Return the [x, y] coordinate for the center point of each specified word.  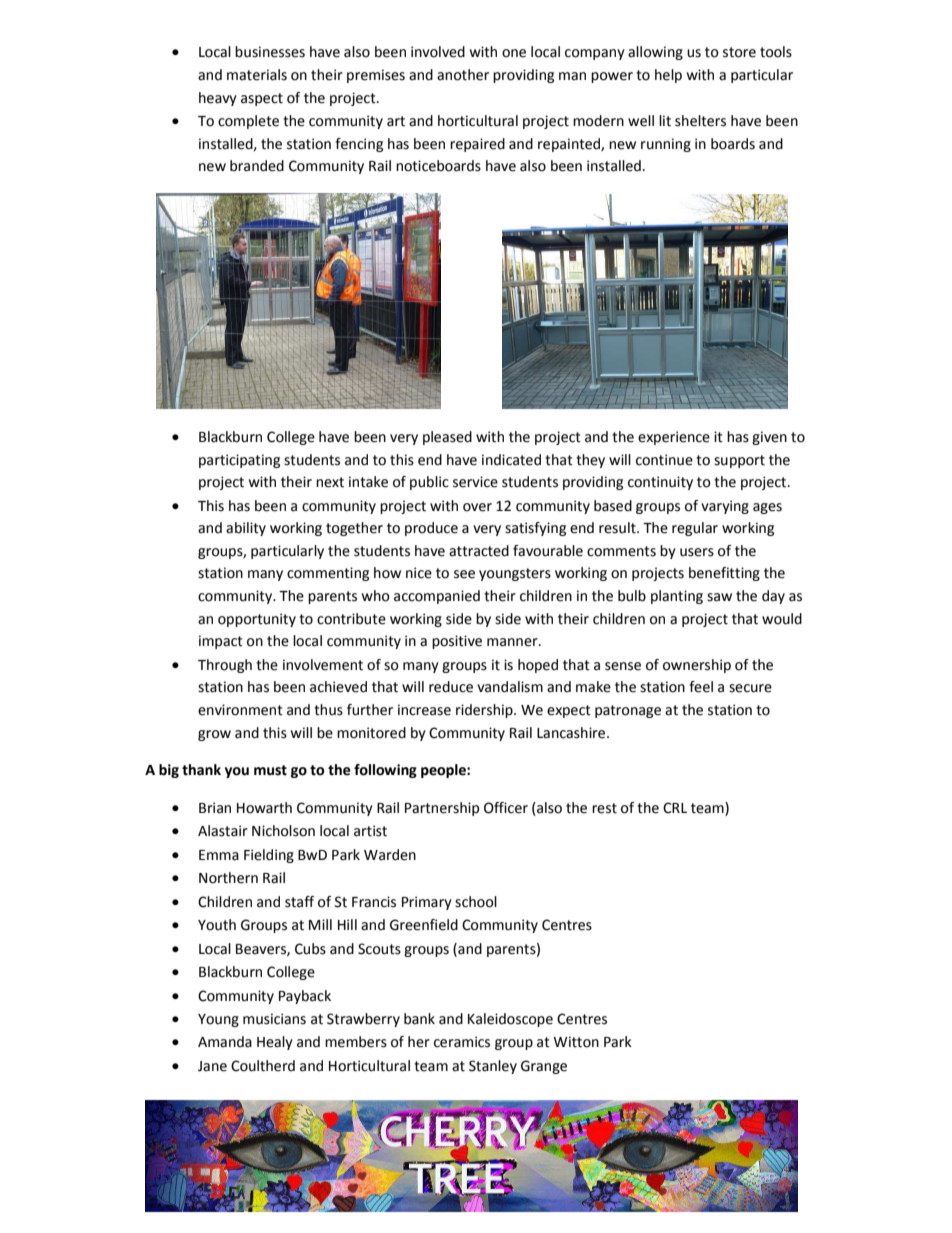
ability [246, 529]
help [668, 76]
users [697, 552]
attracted [479, 551]
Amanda [225, 1042]
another [463, 75]
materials [257, 75]
